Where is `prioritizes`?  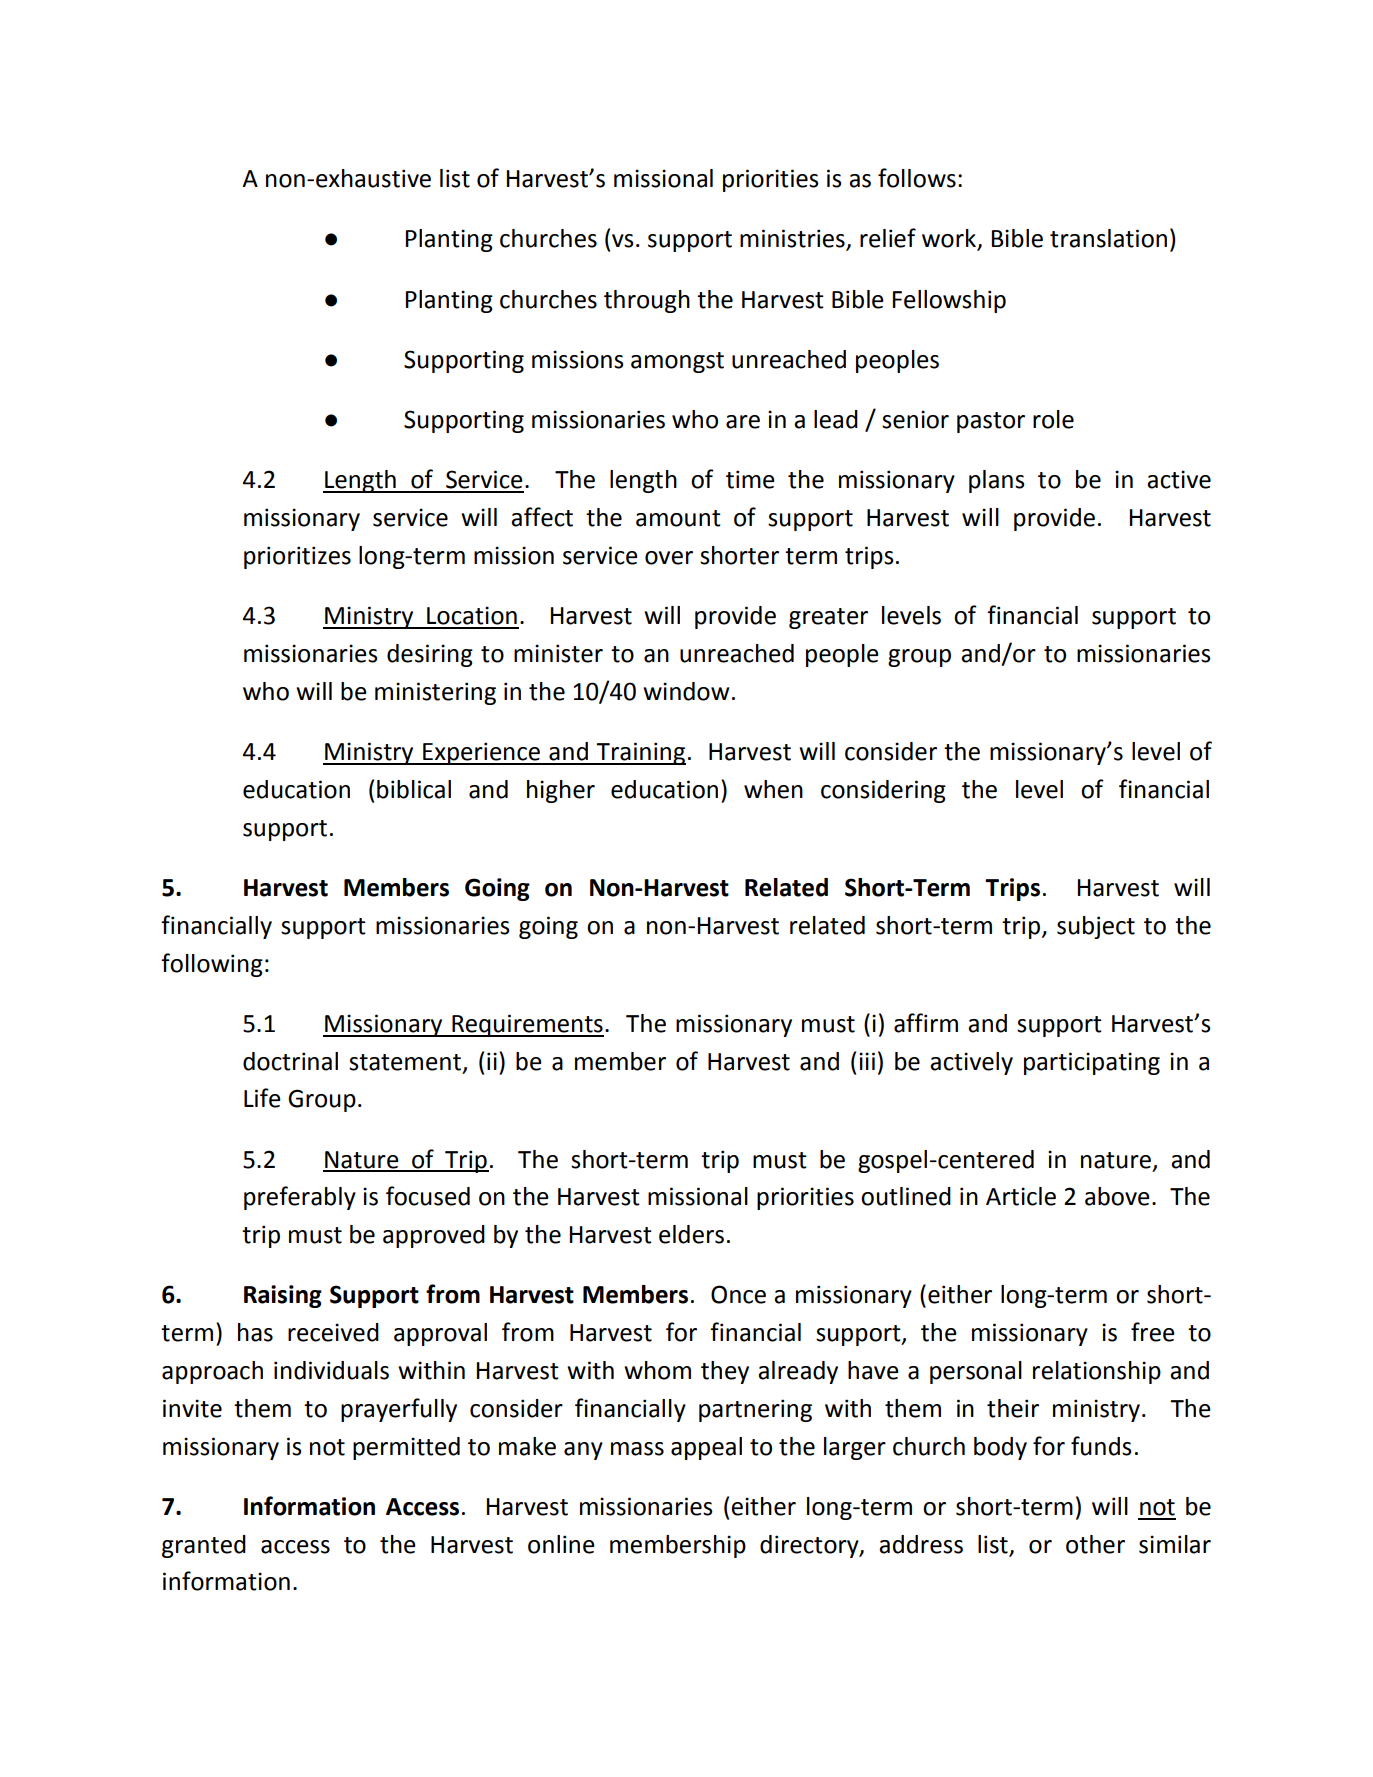
prioritizes is located at coordinates (297, 557).
